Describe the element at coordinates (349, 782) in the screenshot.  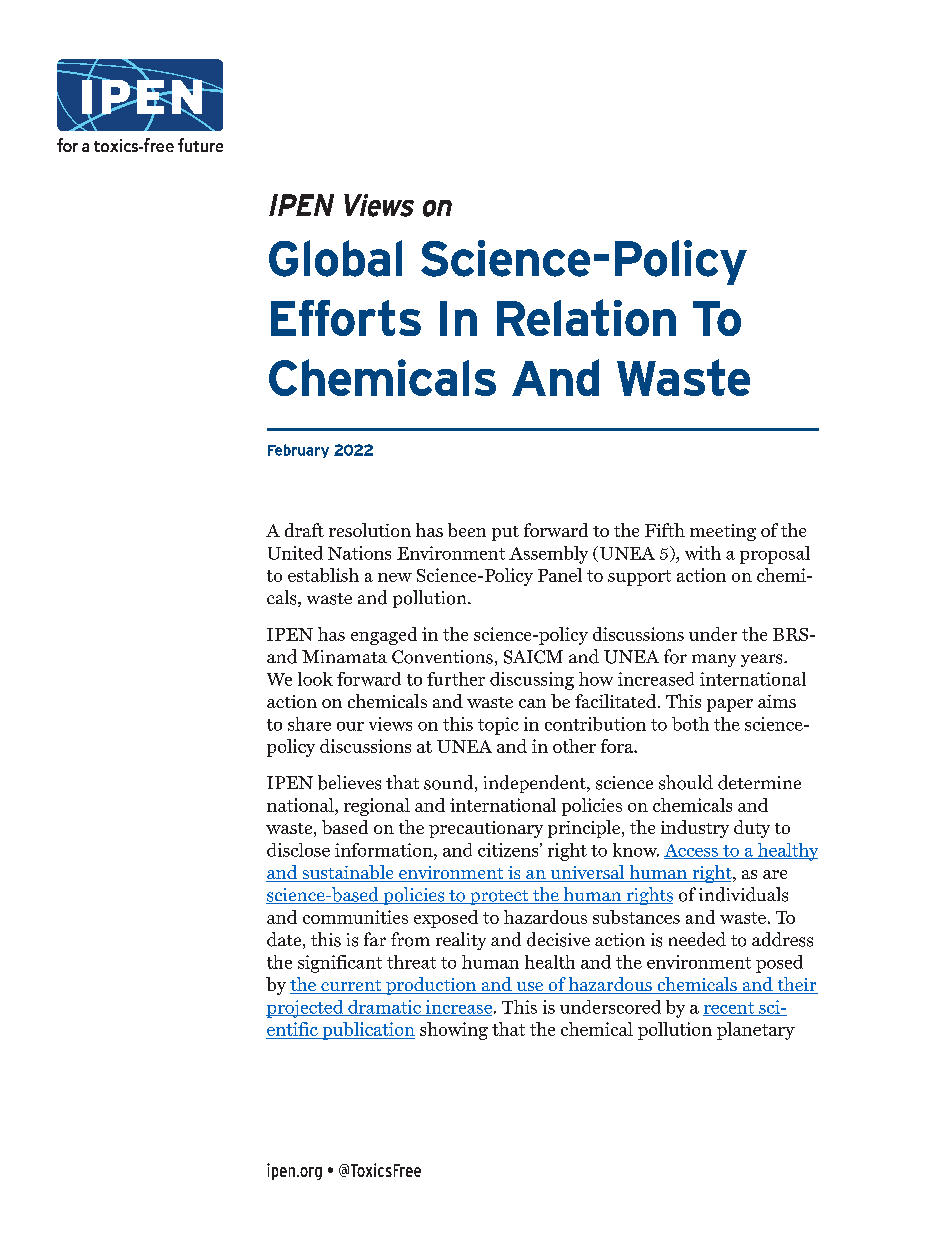
I see `believes` at that location.
